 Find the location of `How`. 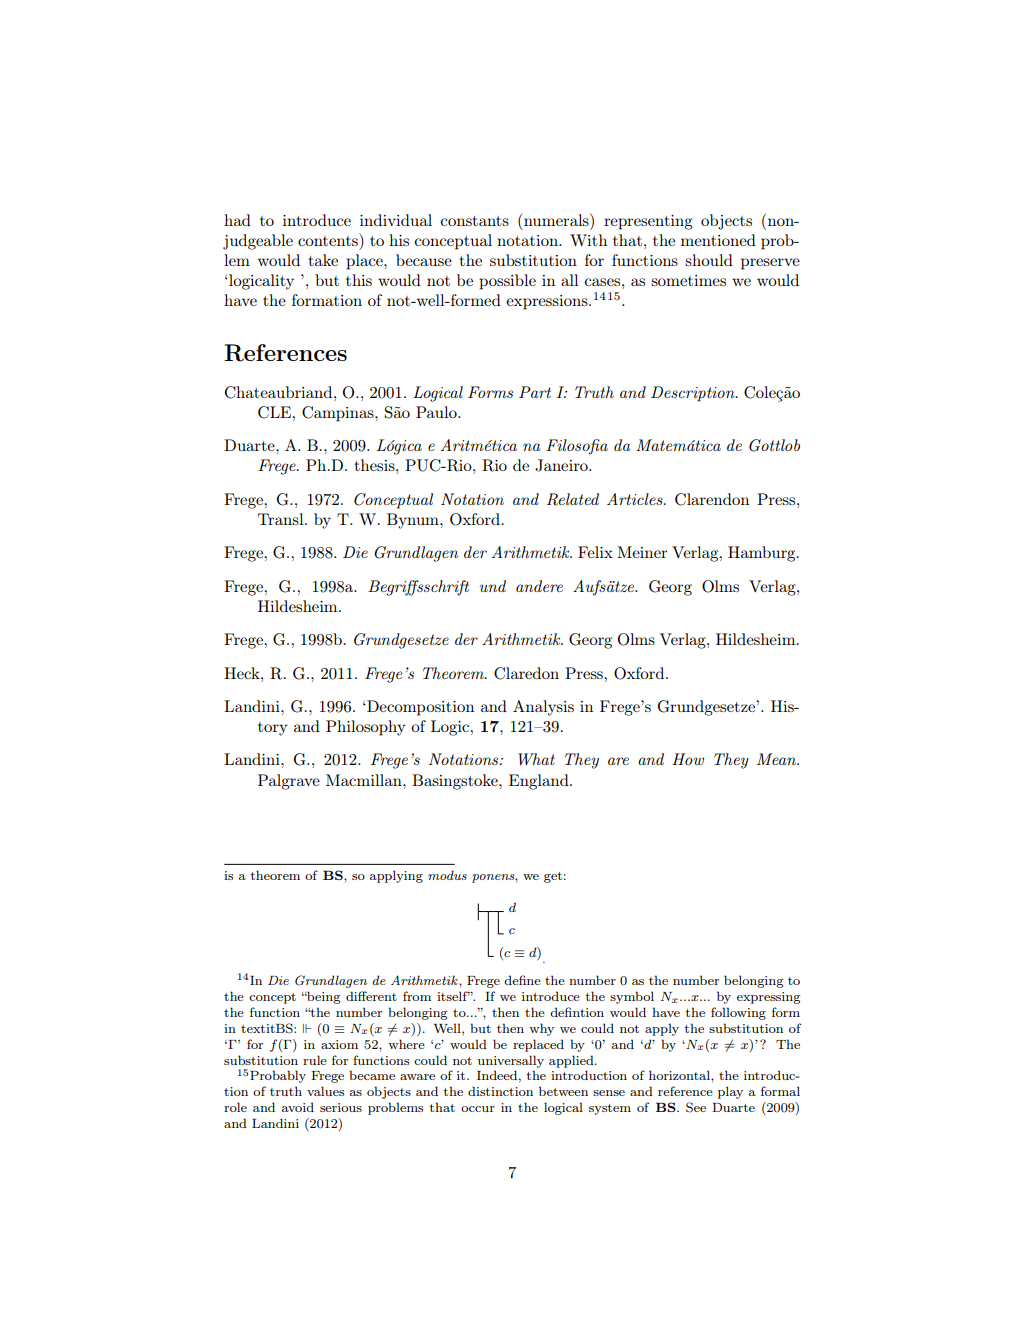

How is located at coordinates (688, 759).
